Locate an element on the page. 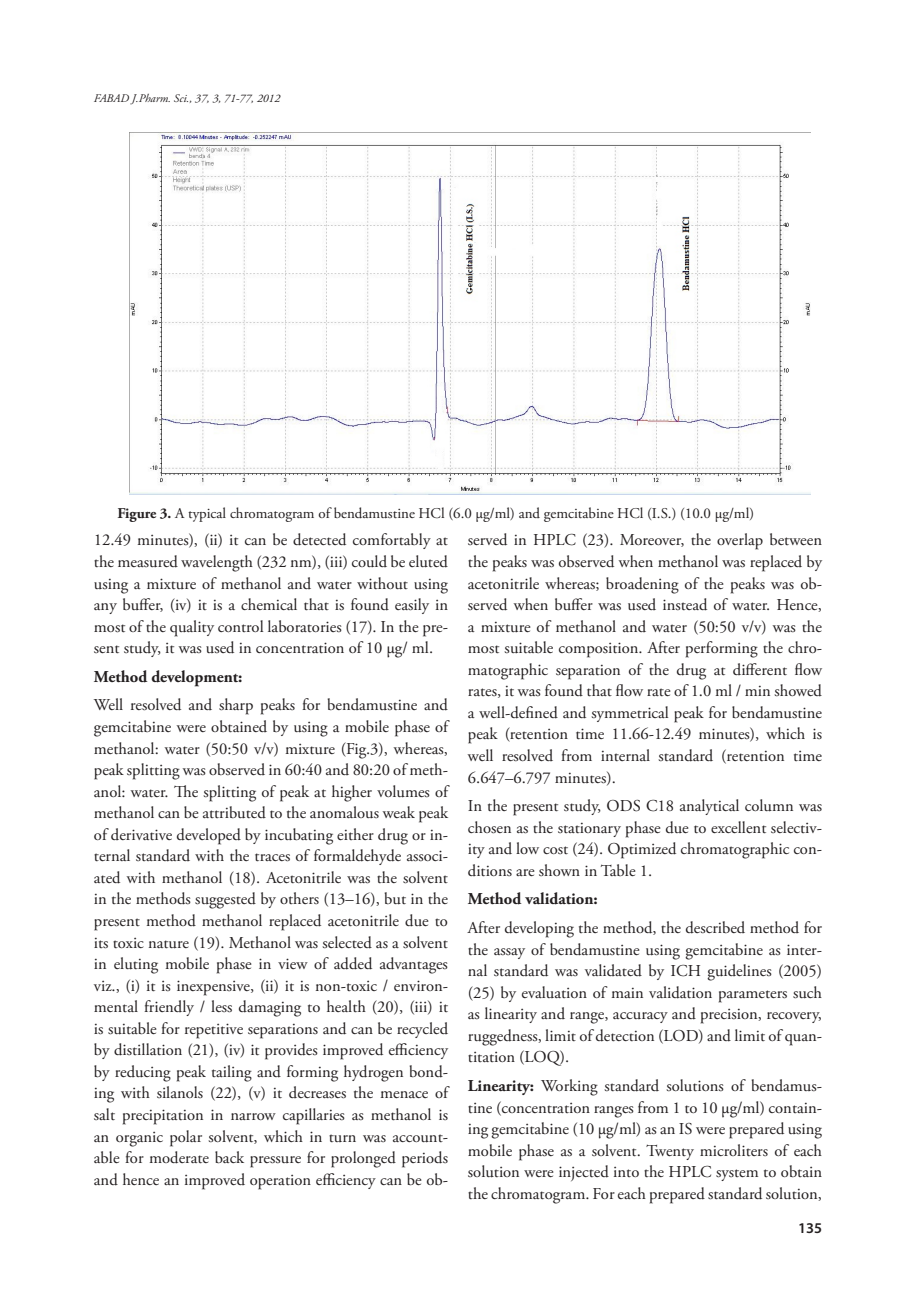 The image size is (916, 1316). polar is located at coordinates (186, 1138).
